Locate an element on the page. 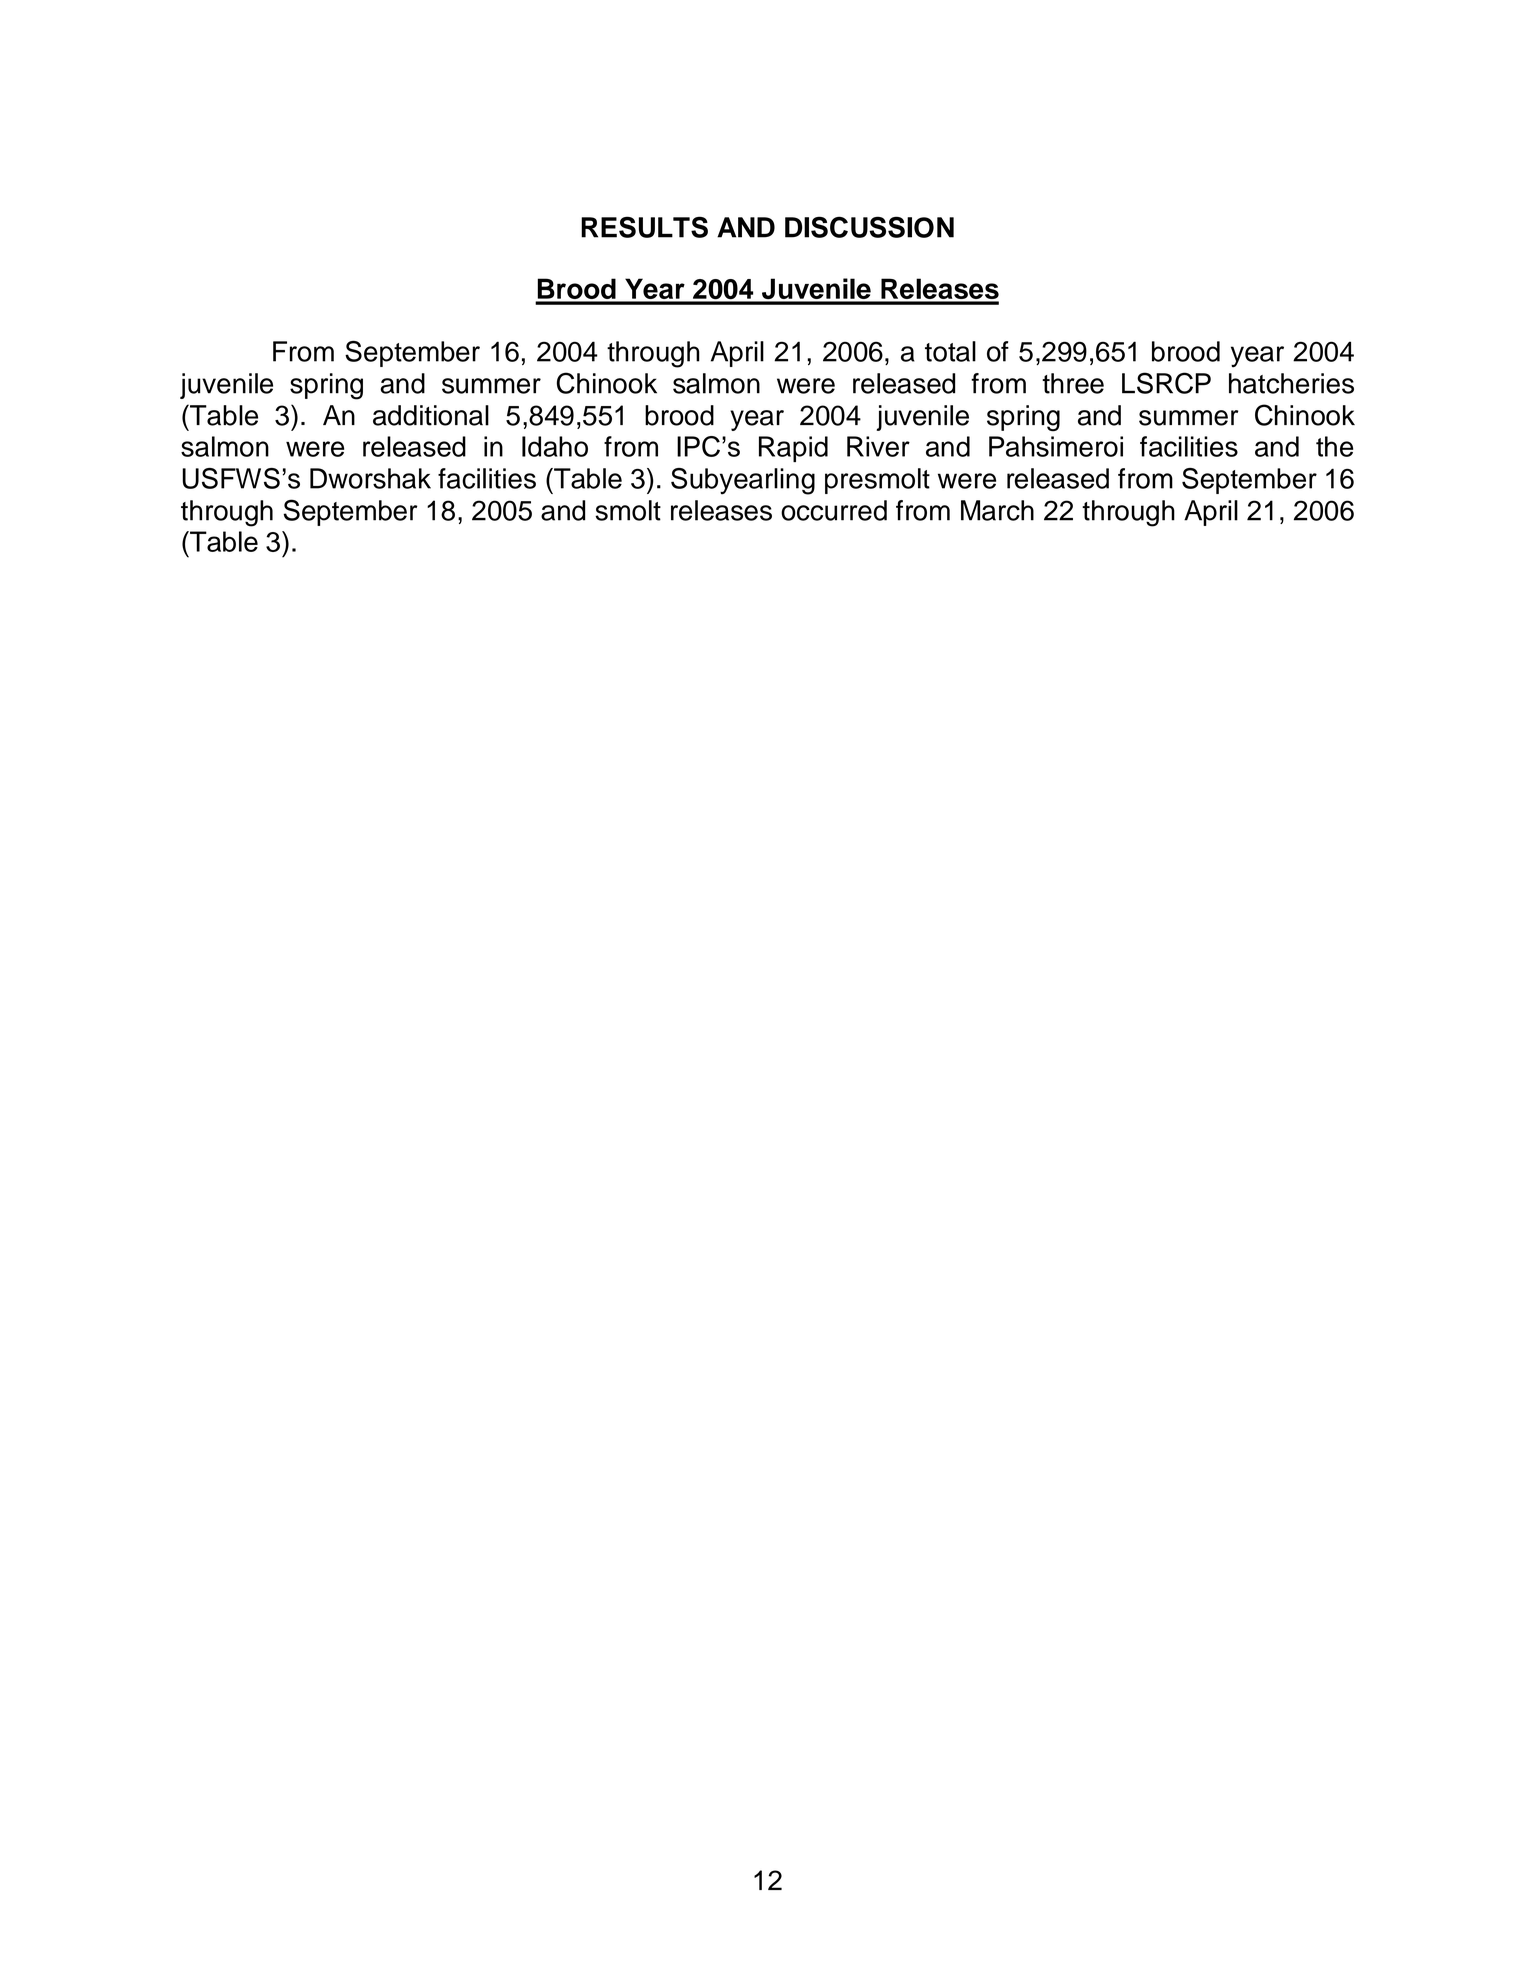 The height and width of the page is (1987, 1535). Rapid is located at coordinates (793, 449).
